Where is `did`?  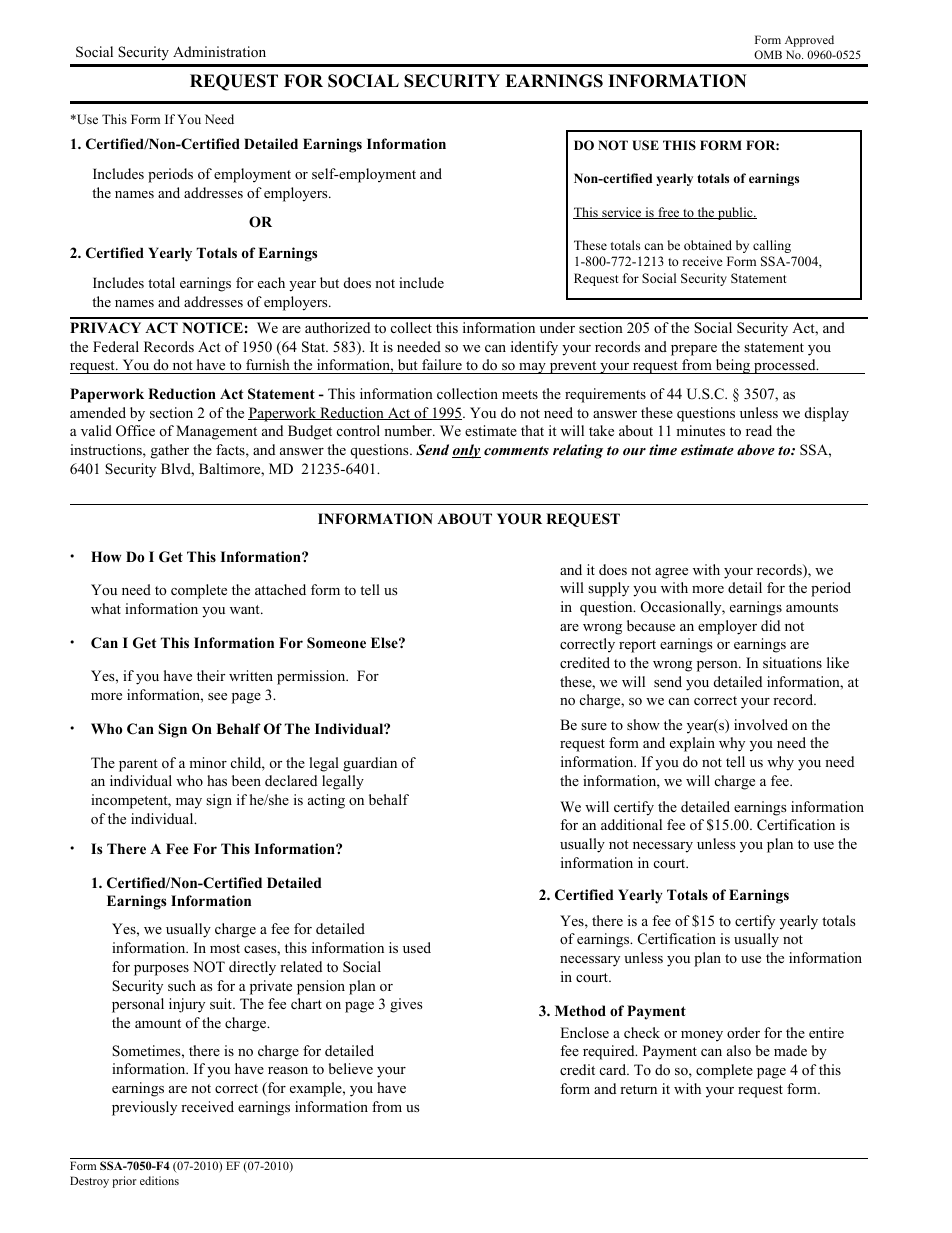
did is located at coordinates (770, 625).
